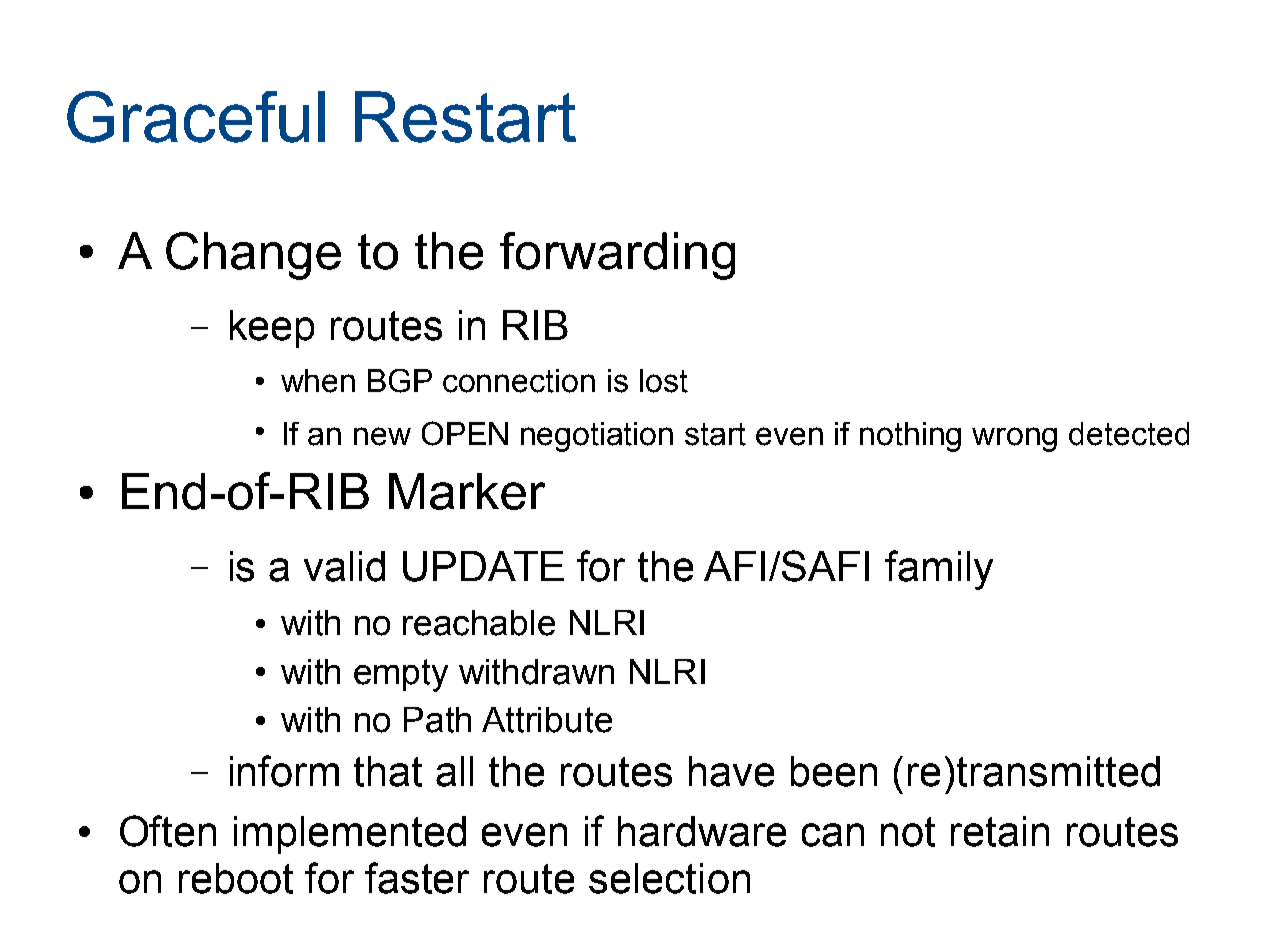  I want to click on connection, so click(519, 381).
